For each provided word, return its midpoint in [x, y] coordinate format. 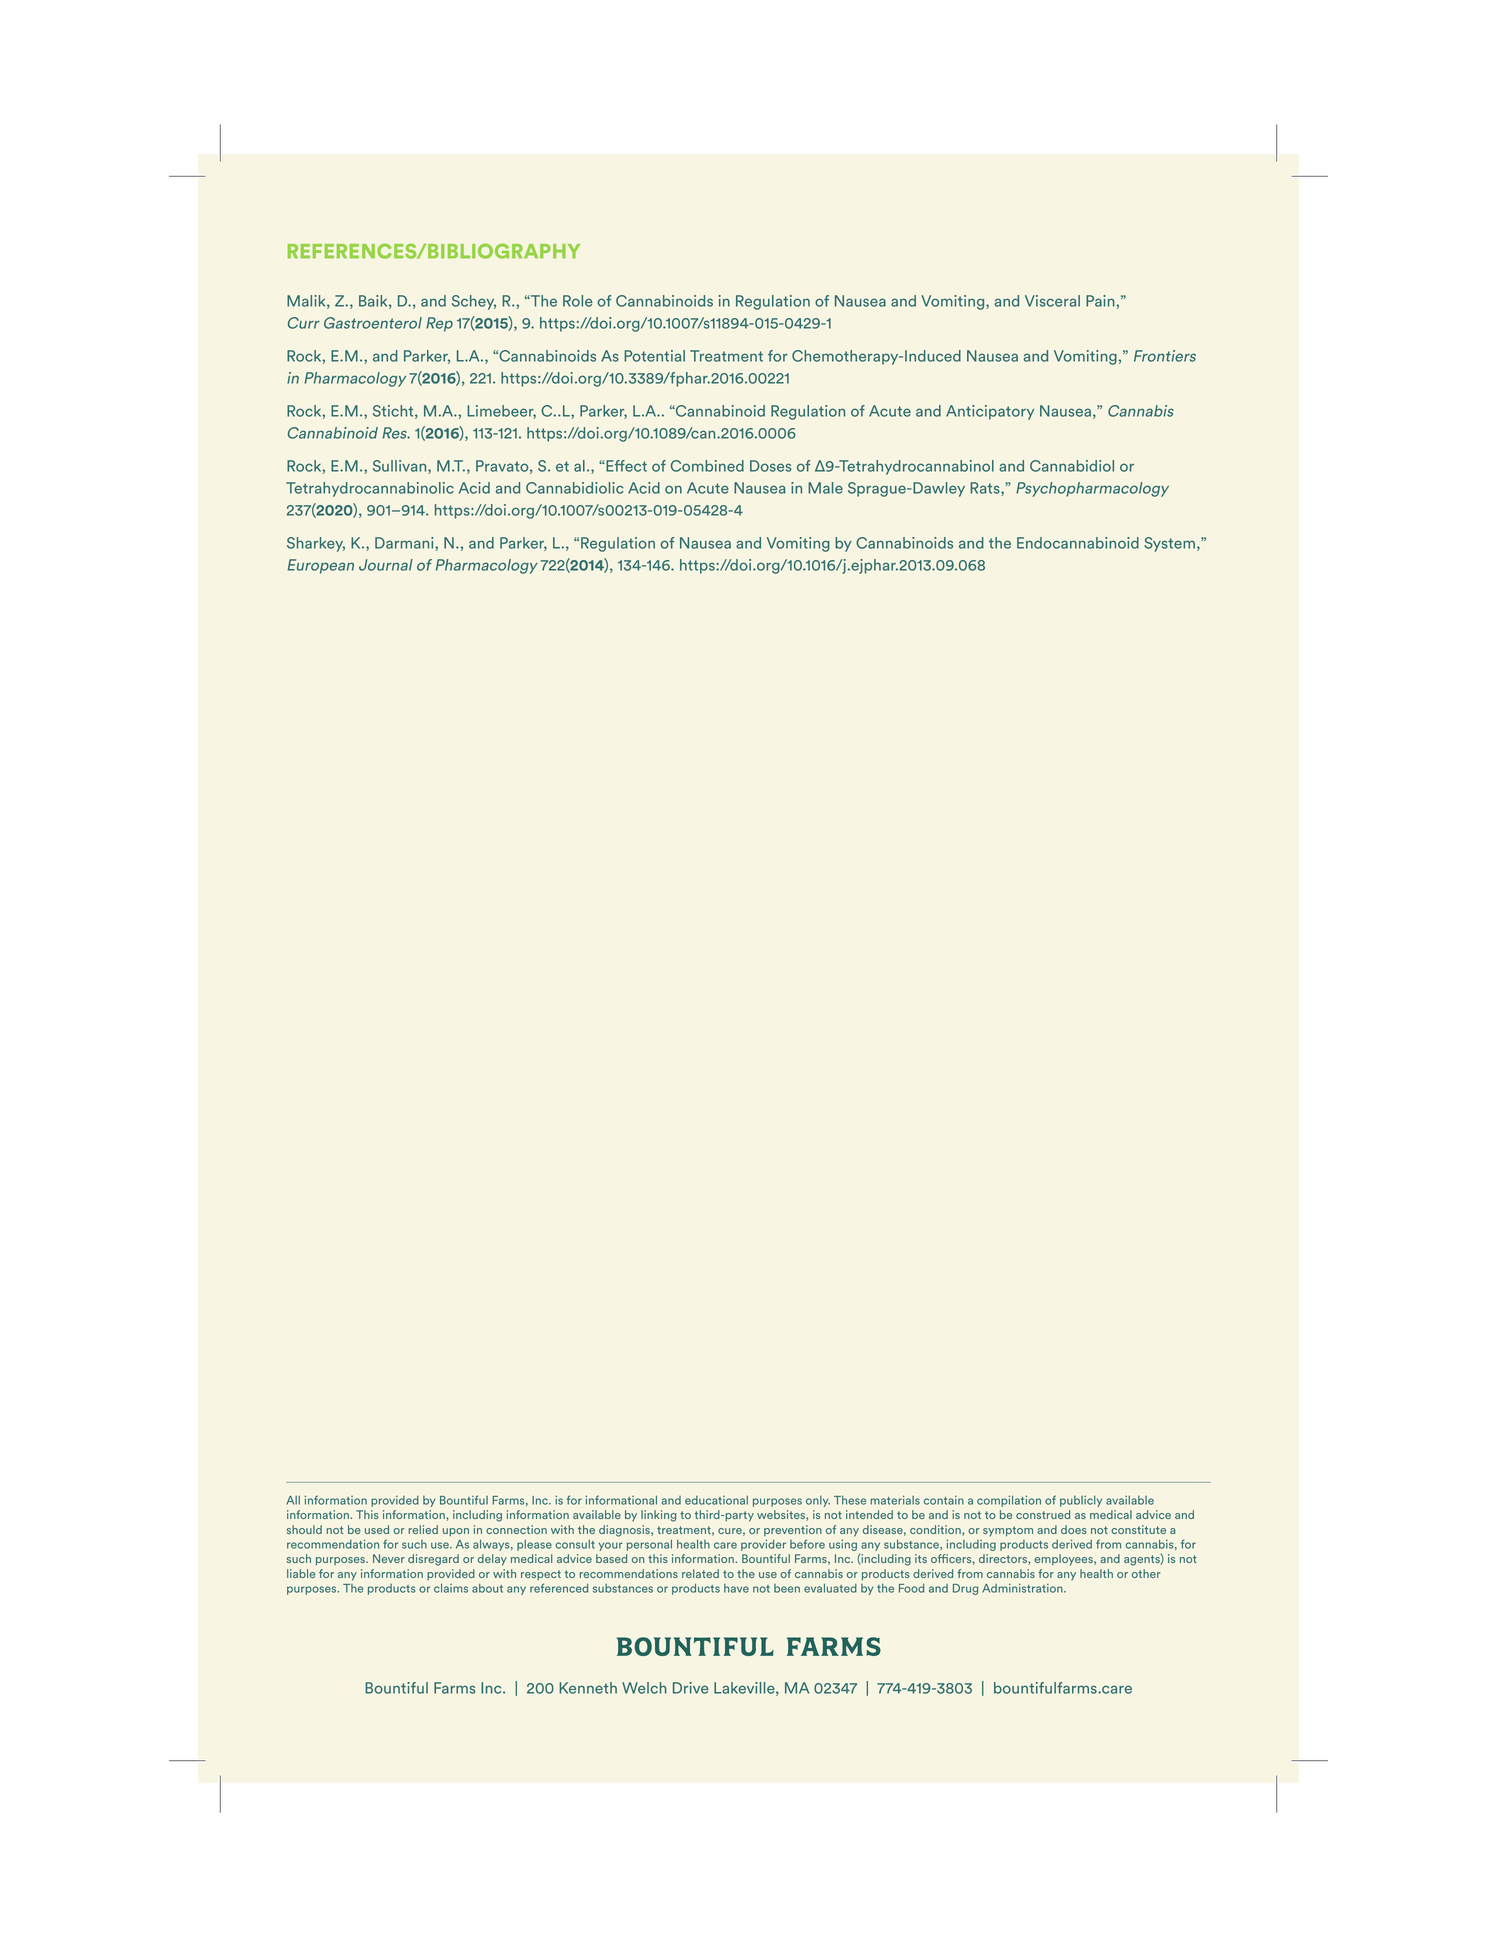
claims [451, 1588]
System [1169, 544]
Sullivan [401, 467]
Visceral [1052, 301]
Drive [691, 1688]
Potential [654, 356]
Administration [1023, 1588]
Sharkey [316, 544]
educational [716, 1500]
